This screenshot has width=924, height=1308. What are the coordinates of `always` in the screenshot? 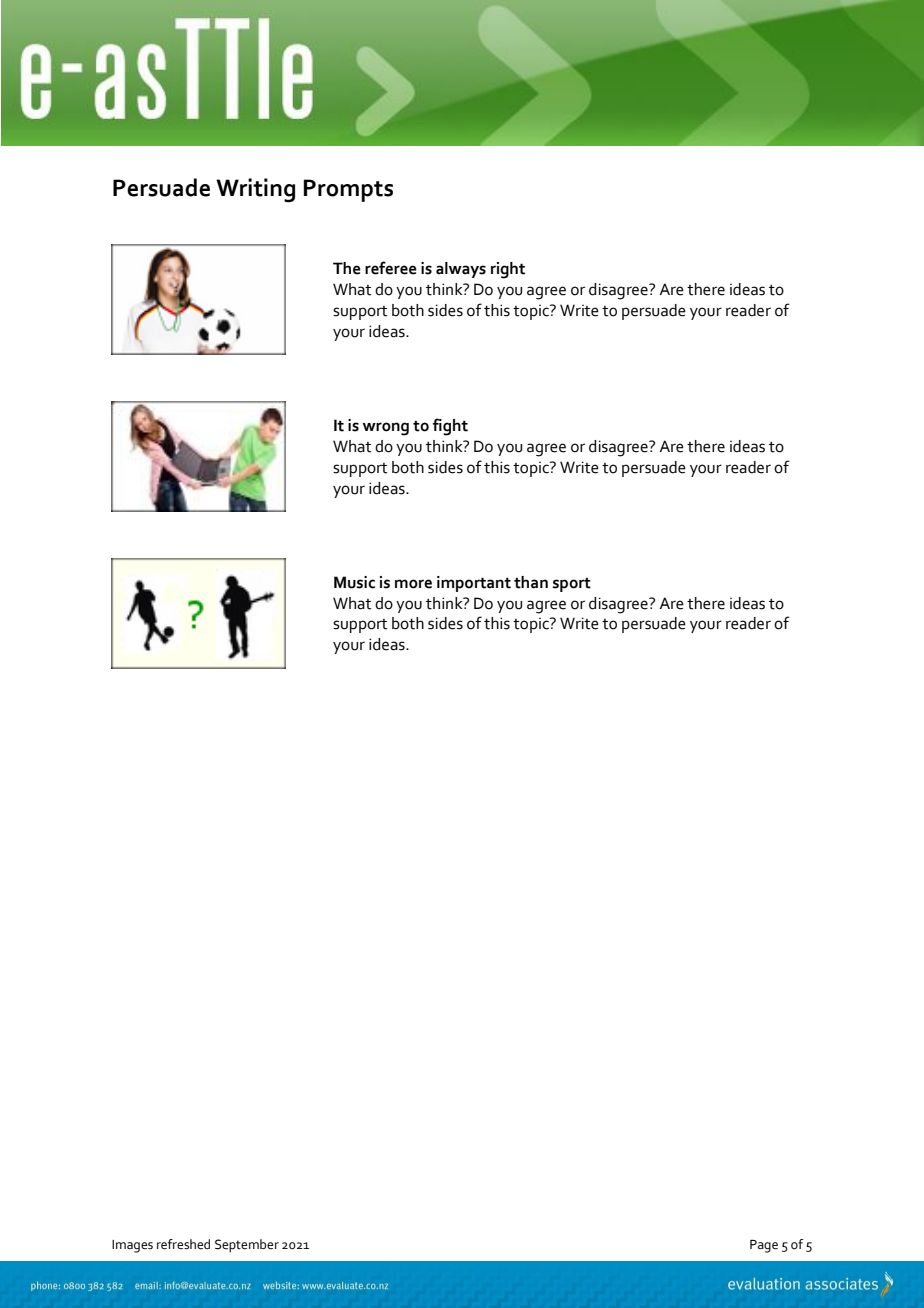 It's located at (461, 270).
